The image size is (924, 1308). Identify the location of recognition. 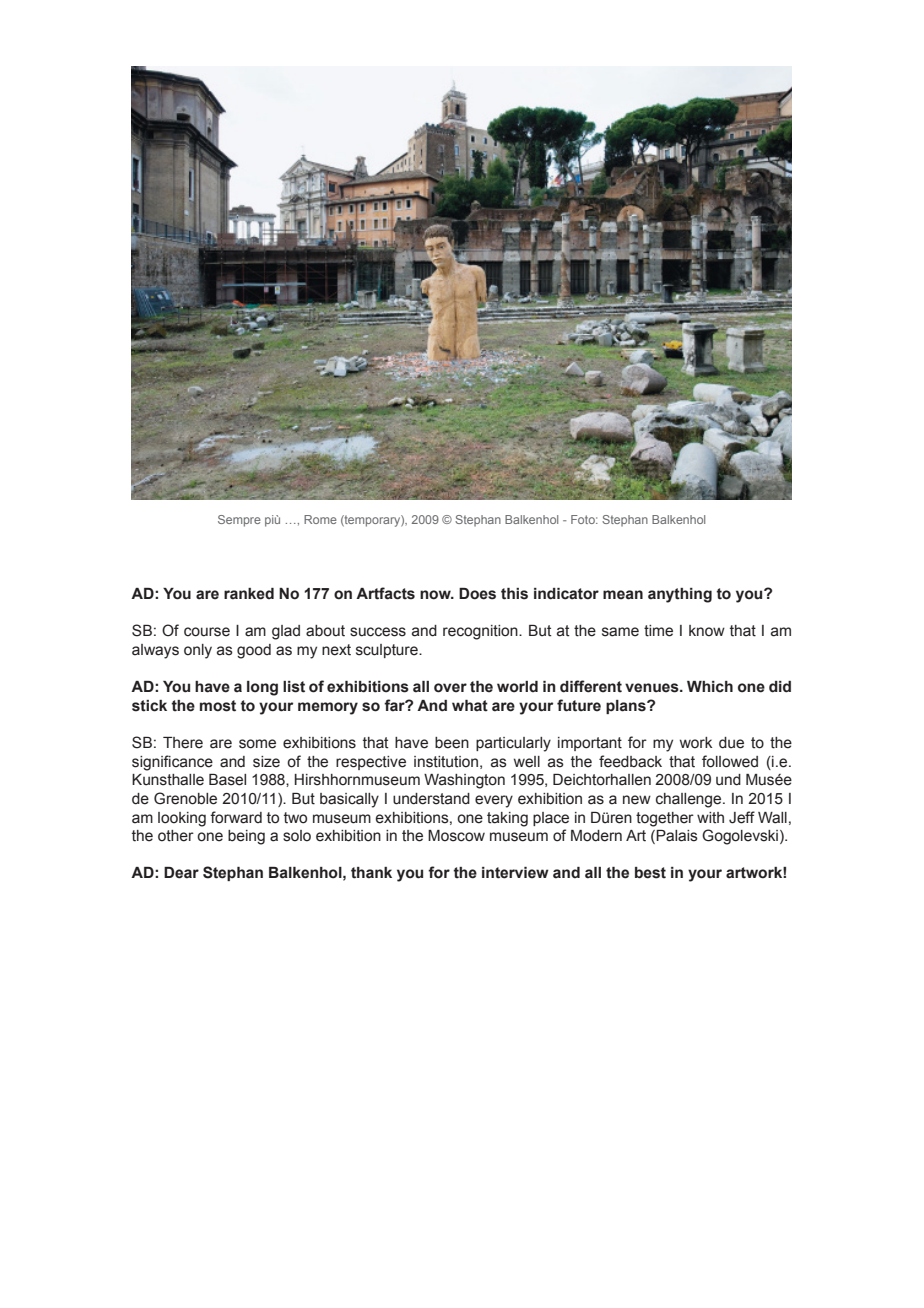
(481, 632).
